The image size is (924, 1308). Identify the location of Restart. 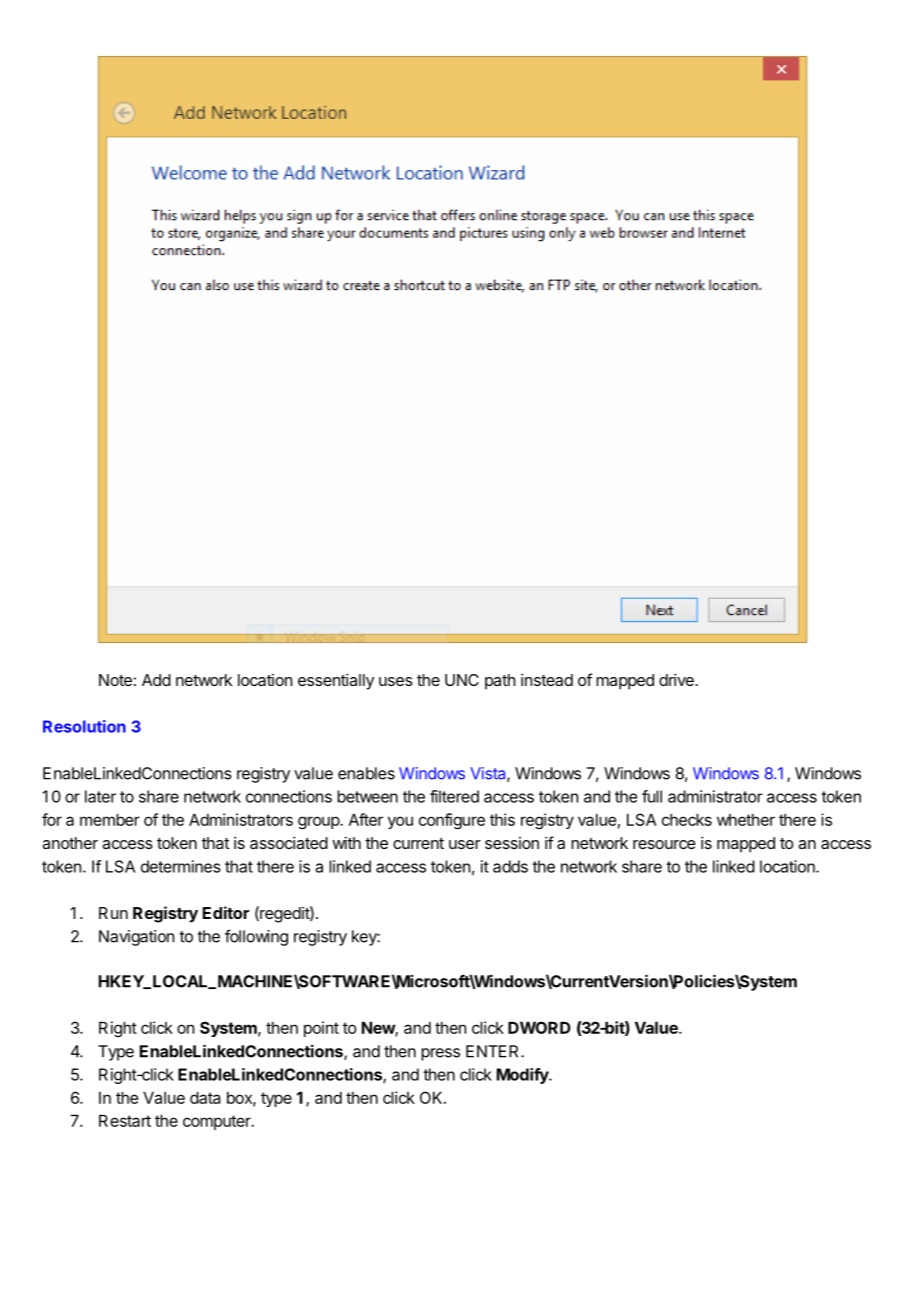
(125, 1121).
